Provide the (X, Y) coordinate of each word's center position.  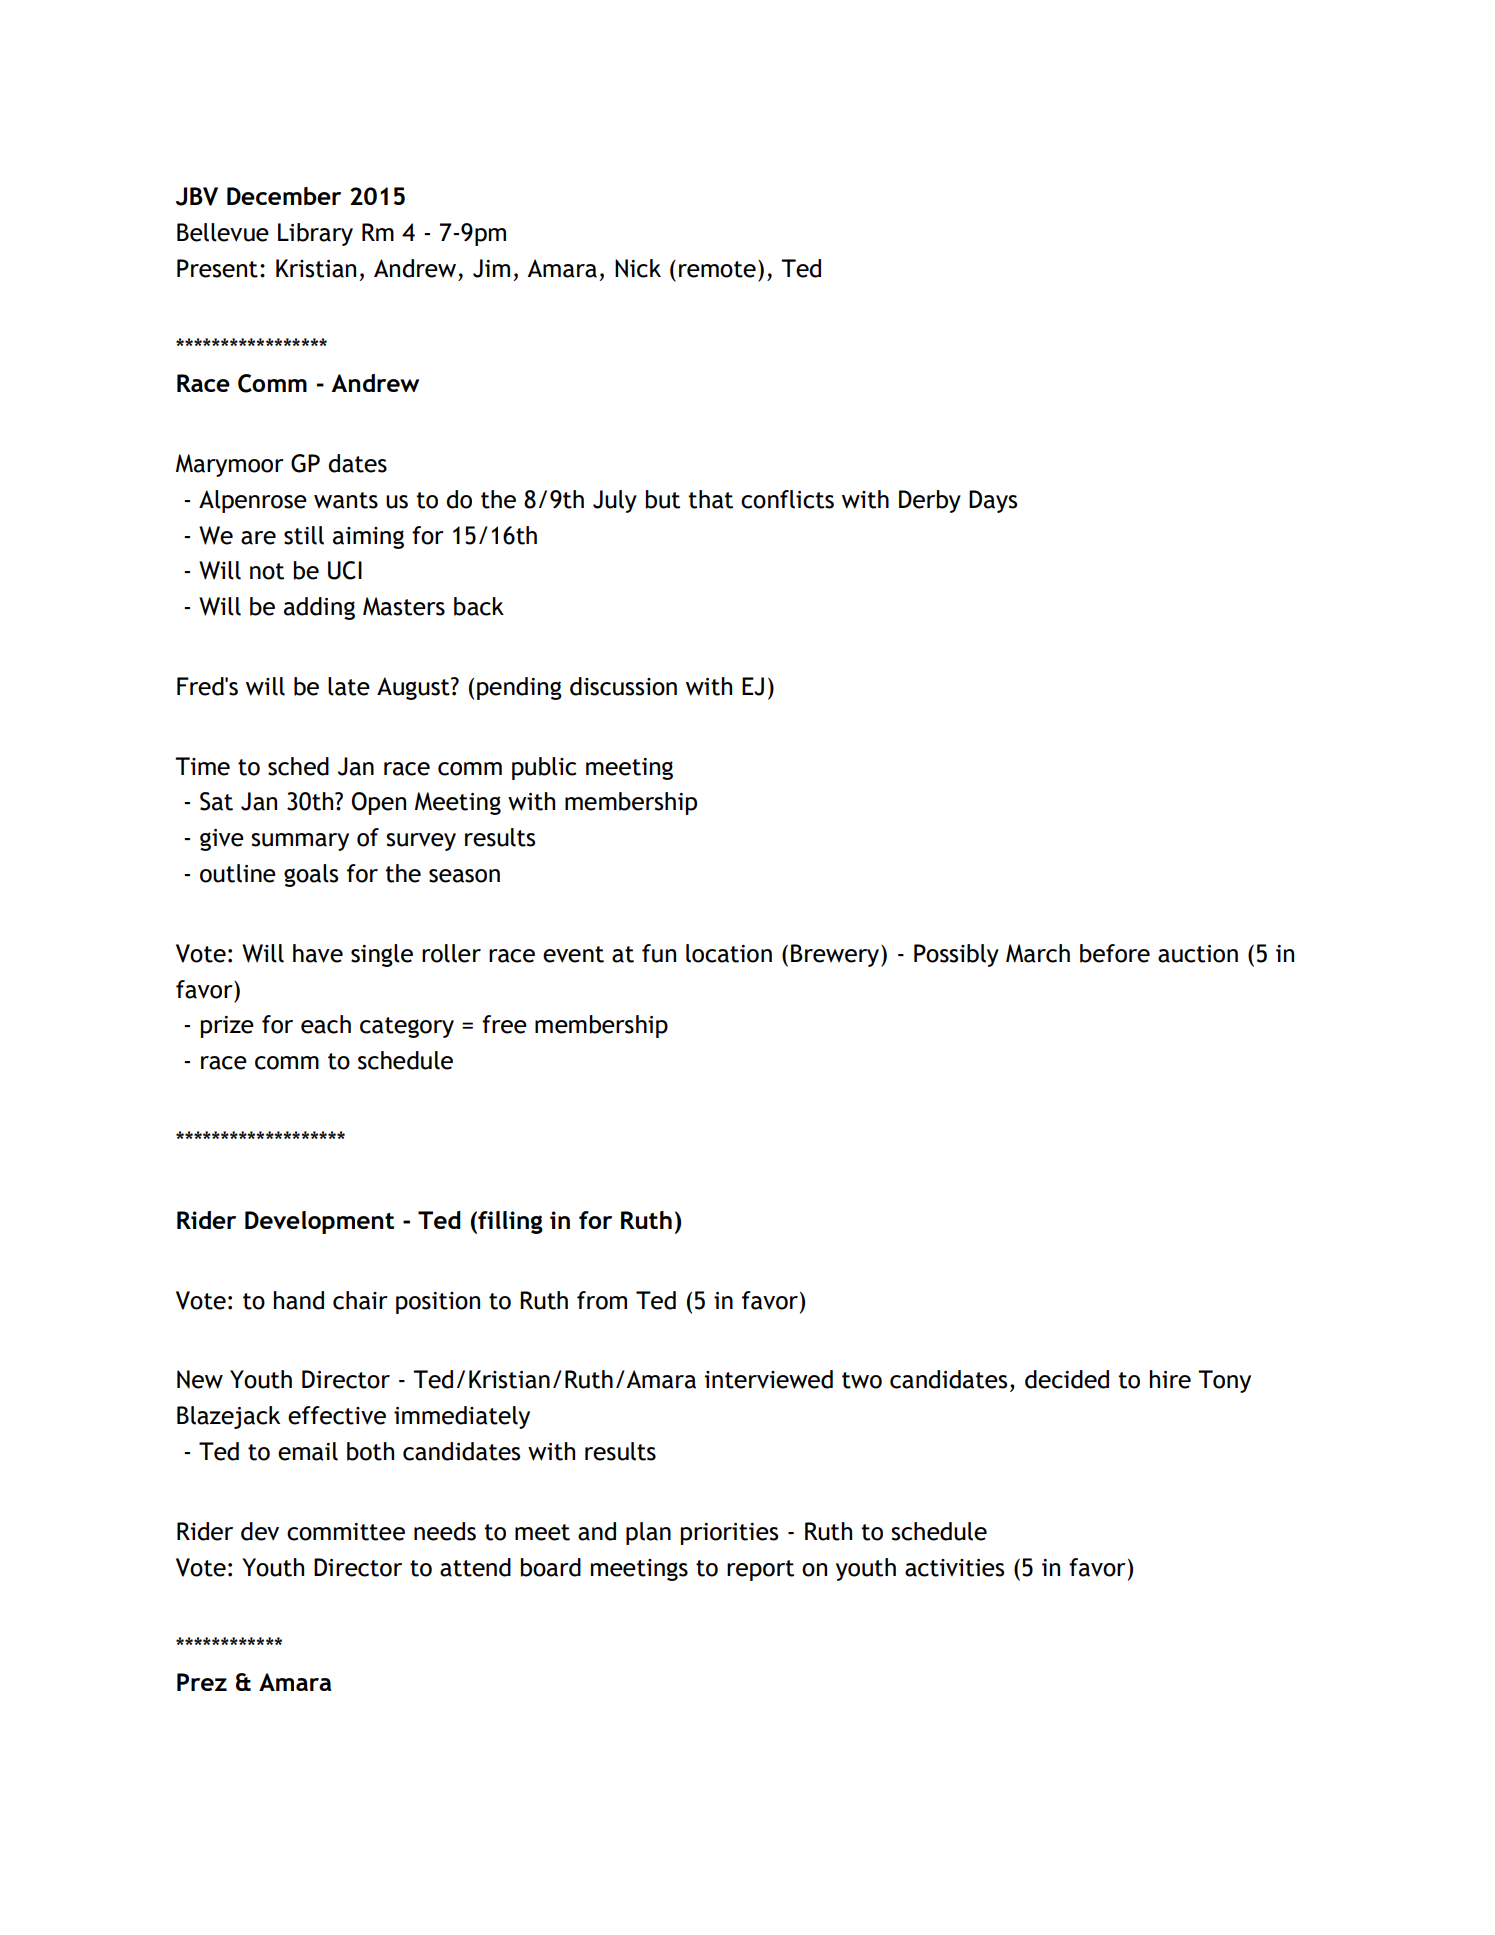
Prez (202, 1682)
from (602, 1300)
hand (299, 1300)
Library (315, 234)
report (760, 1570)
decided (1067, 1379)
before (1115, 953)
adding (319, 608)
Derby (930, 501)
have (318, 953)
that (711, 499)
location (729, 953)
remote (717, 269)
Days (993, 501)
